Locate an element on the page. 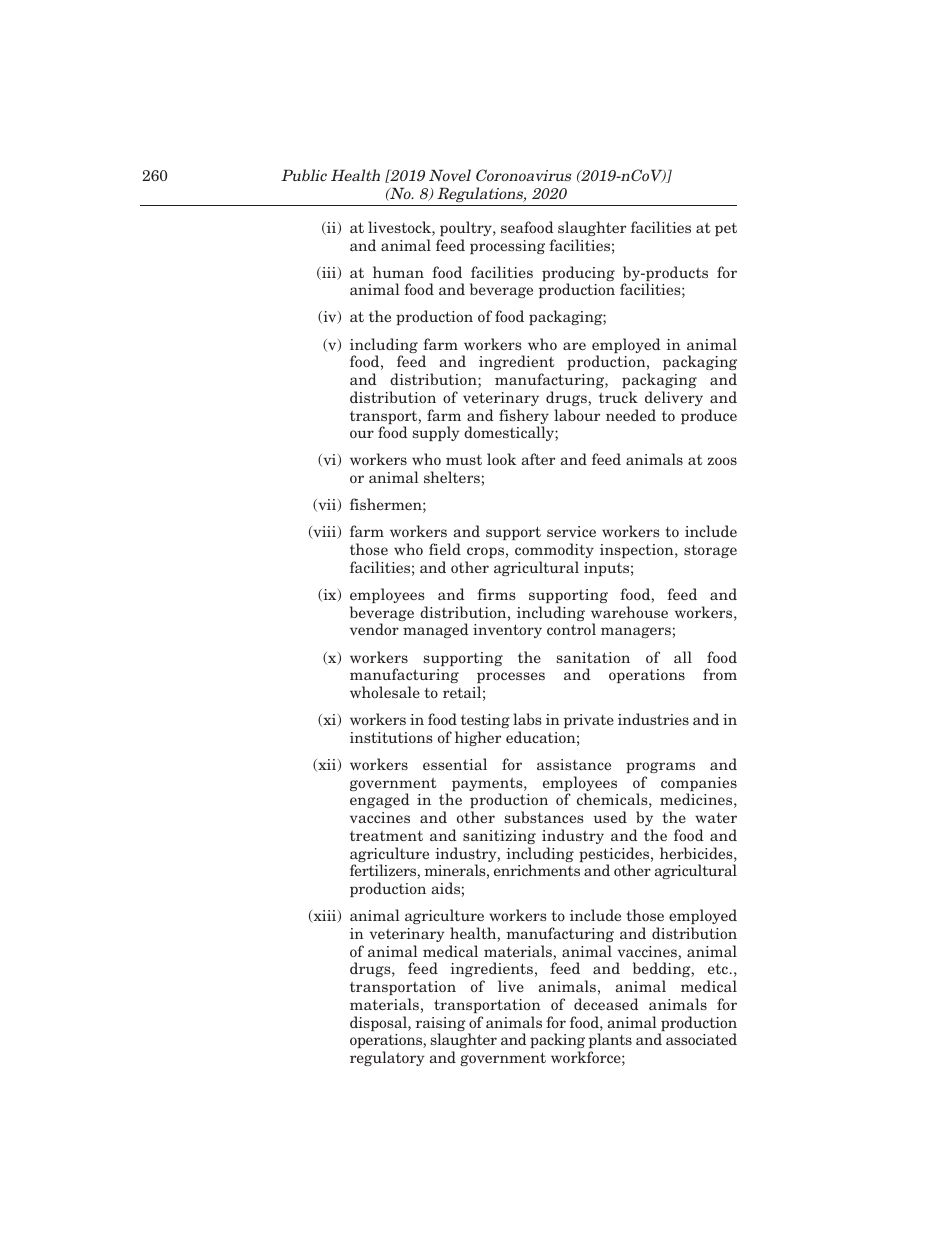 Image resolution: width=952 pixels, height=1233 pixels. supply is located at coordinates (436, 433).
